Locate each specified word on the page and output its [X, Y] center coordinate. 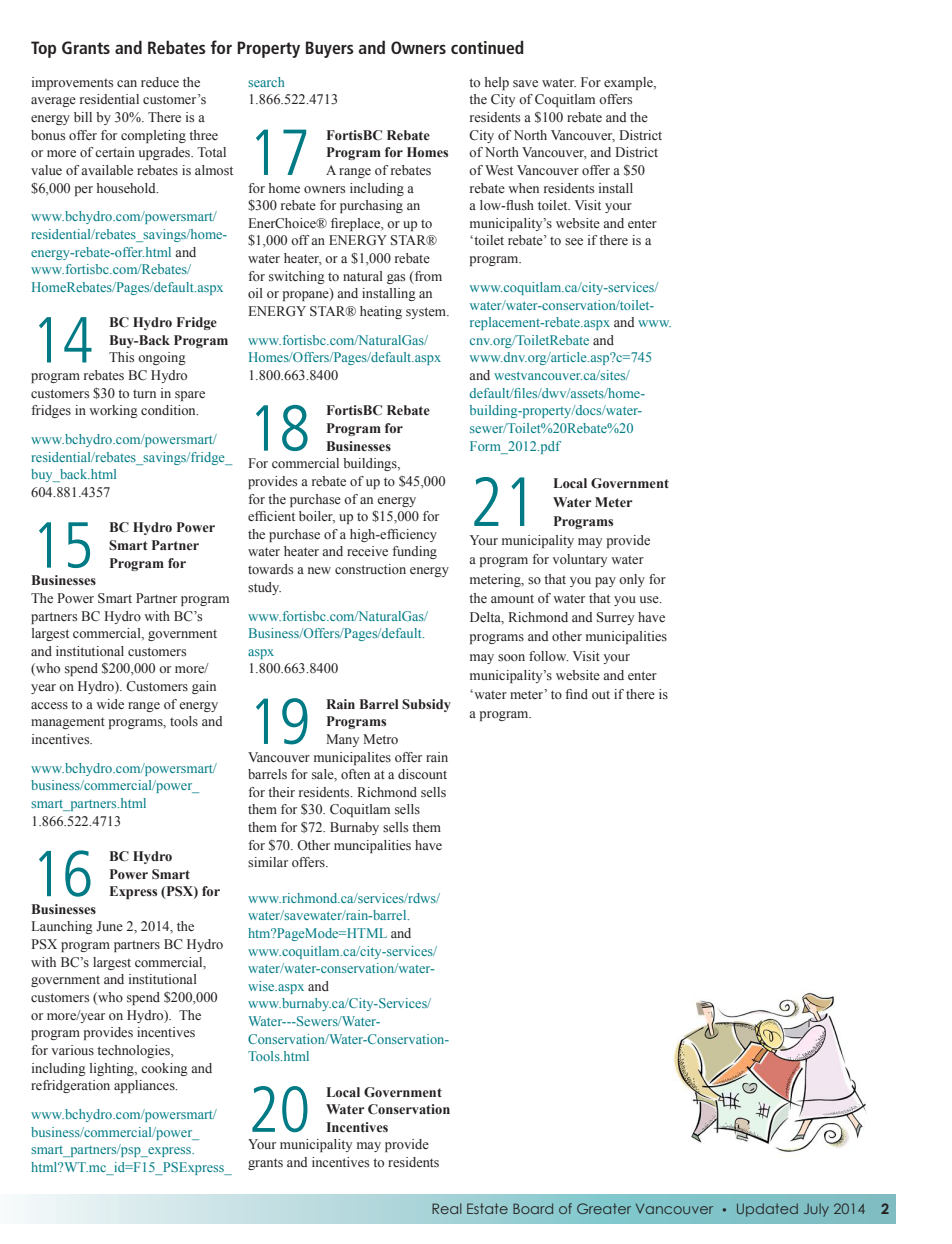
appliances [145, 1086]
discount [422, 774]
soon [511, 657]
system [427, 313]
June [109, 926]
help [497, 83]
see [574, 241]
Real [447, 1208]
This [121, 357]
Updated [767, 1210]
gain [204, 687]
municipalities [626, 637]
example [629, 83]
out [601, 695]
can [127, 83]
